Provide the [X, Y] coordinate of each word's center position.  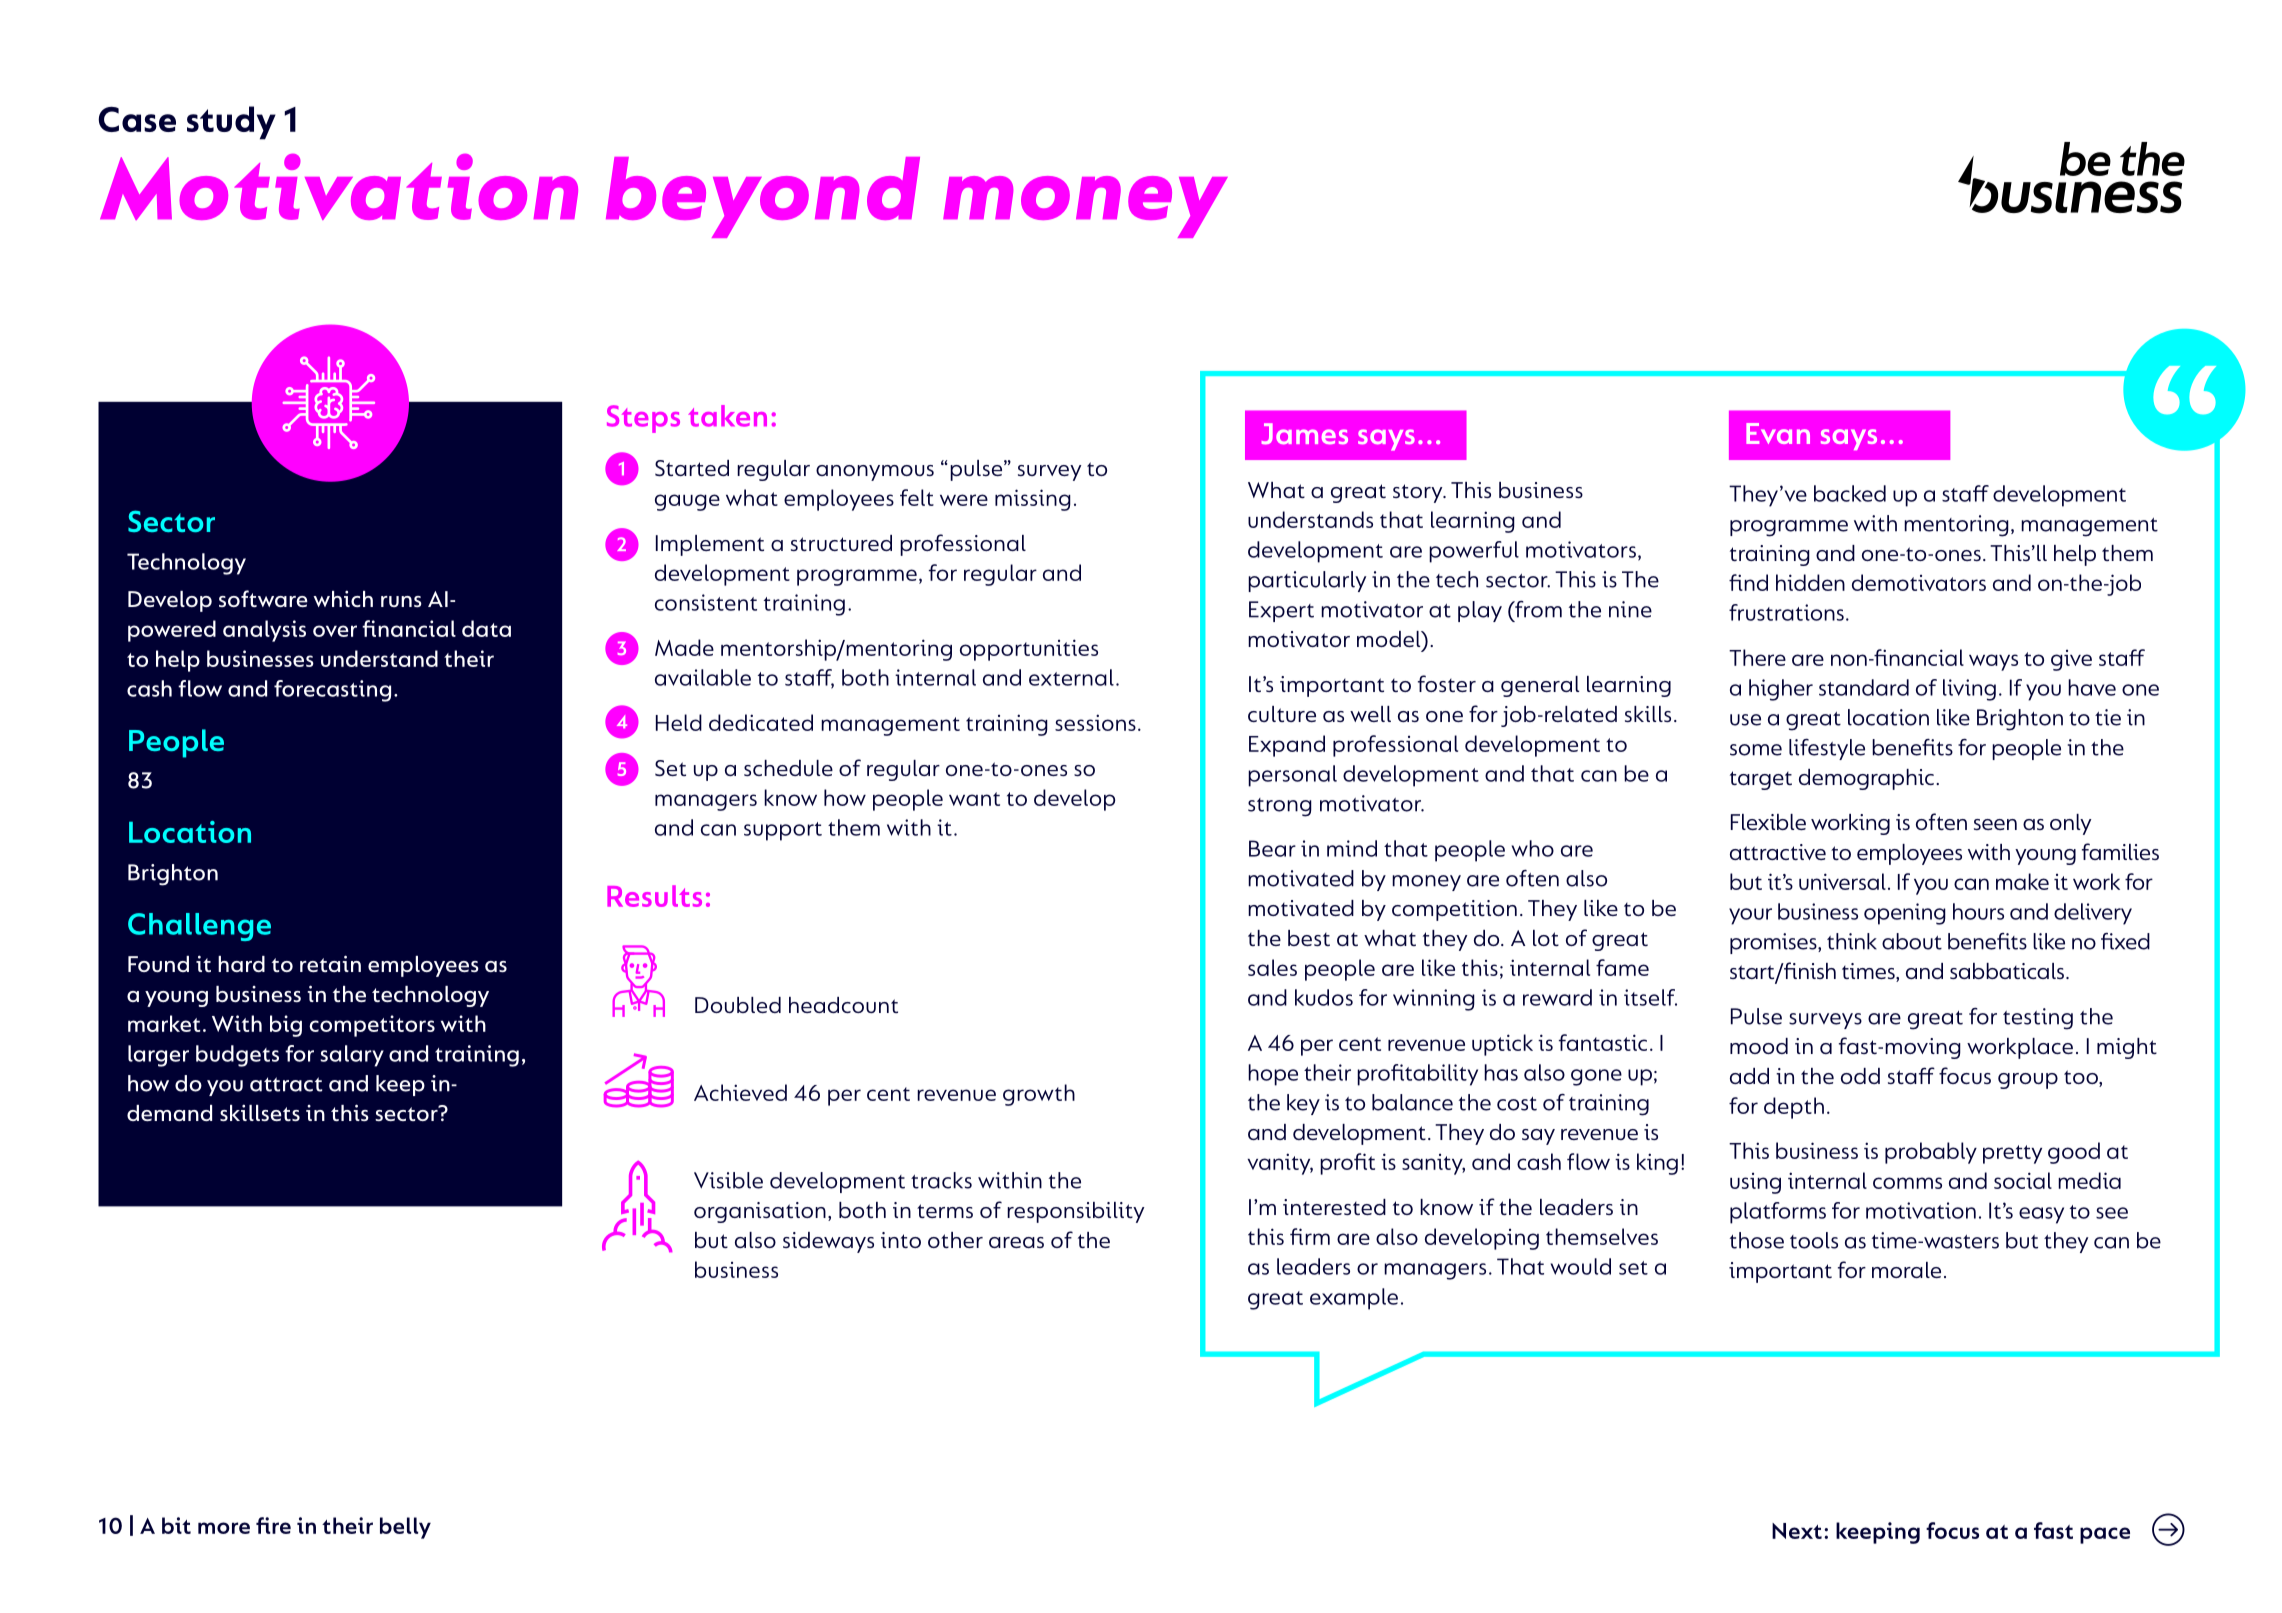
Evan [1778, 433]
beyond [763, 197]
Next [1797, 1531]
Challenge [199, 927]
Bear [1272, 848]
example [1354, 1299]
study [231, 123]
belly [405, 1528]
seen [1995, 824]
